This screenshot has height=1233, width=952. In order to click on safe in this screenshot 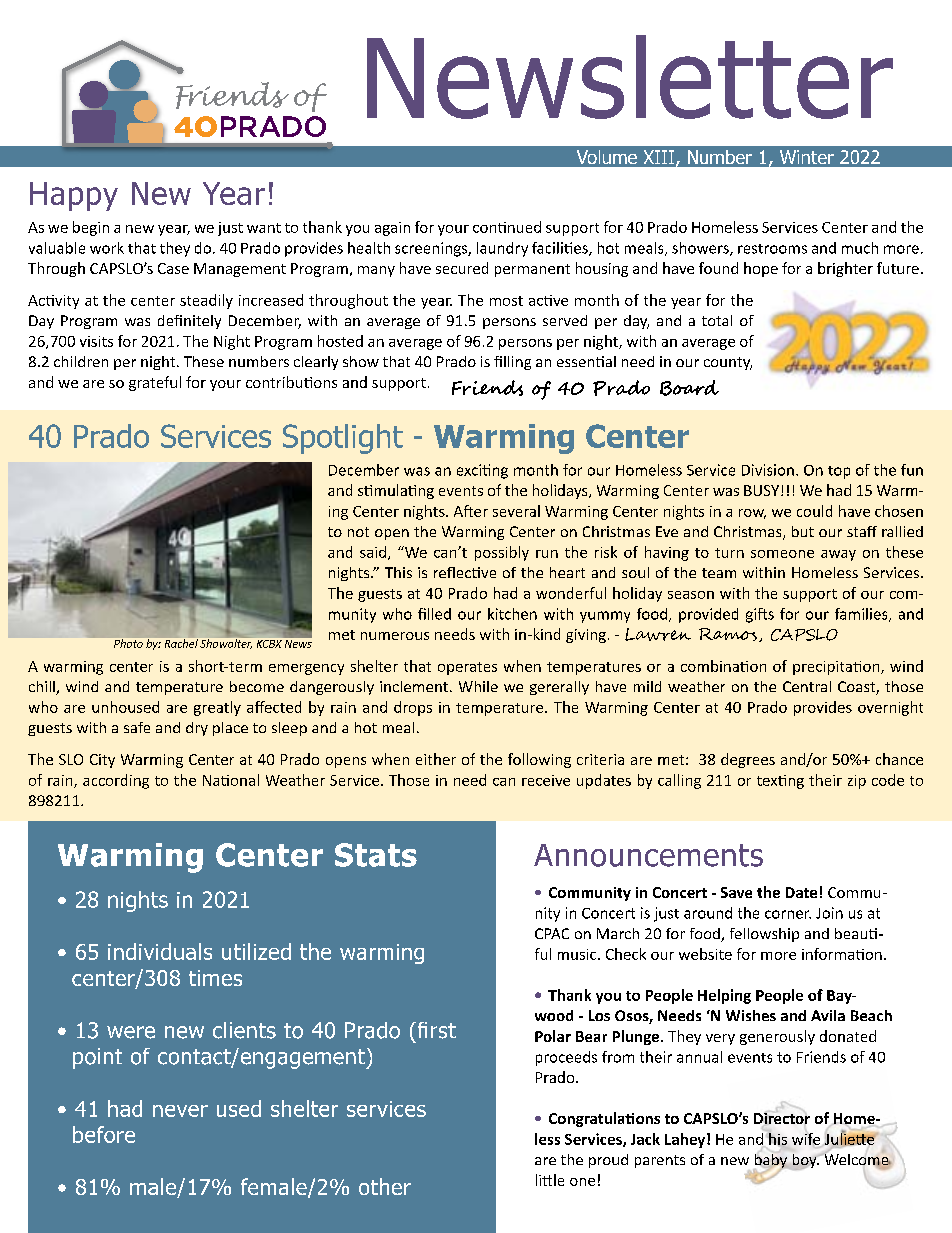, I will do `click(137, 727)`.
